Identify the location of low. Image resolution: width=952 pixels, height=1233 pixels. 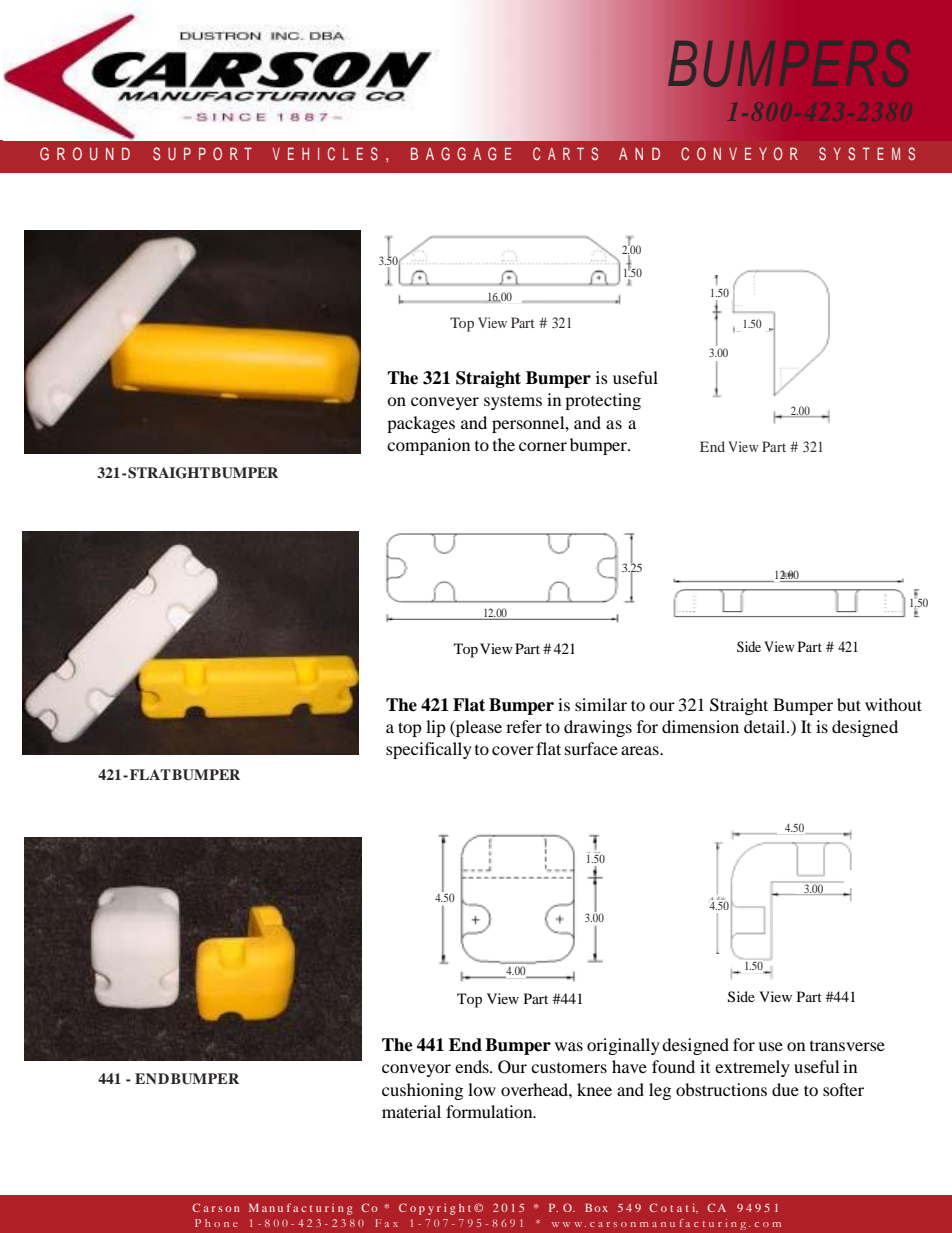
(482, 1089).
